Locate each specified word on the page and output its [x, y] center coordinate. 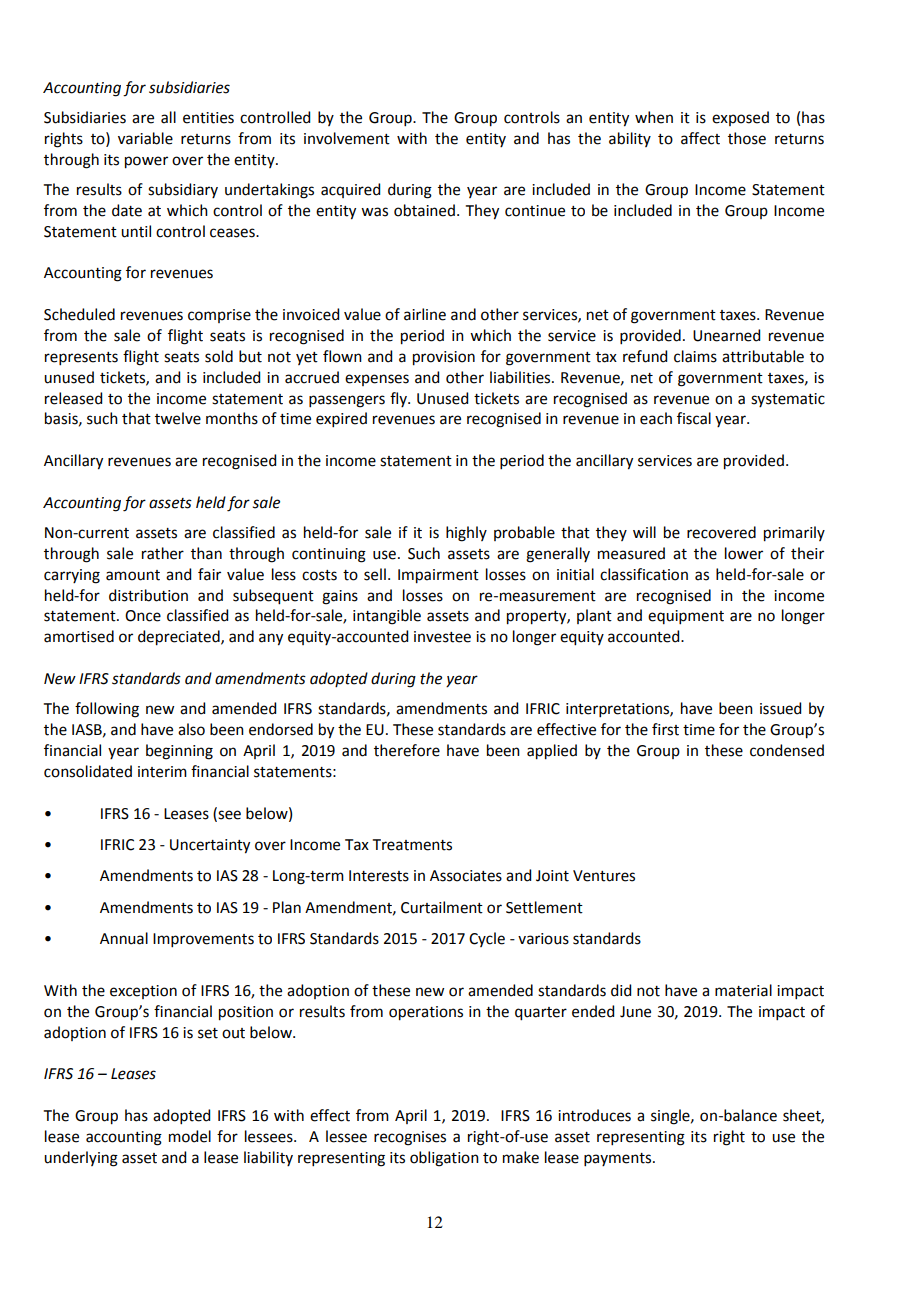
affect [700, 138]
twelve [178, 418]
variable [145, 138]
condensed [787, 750]
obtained [424, 210]
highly [466, 534]
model [190, 1136]
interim [162, 772]
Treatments [412, 845]
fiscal [694, 418]
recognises [410, 1138]
